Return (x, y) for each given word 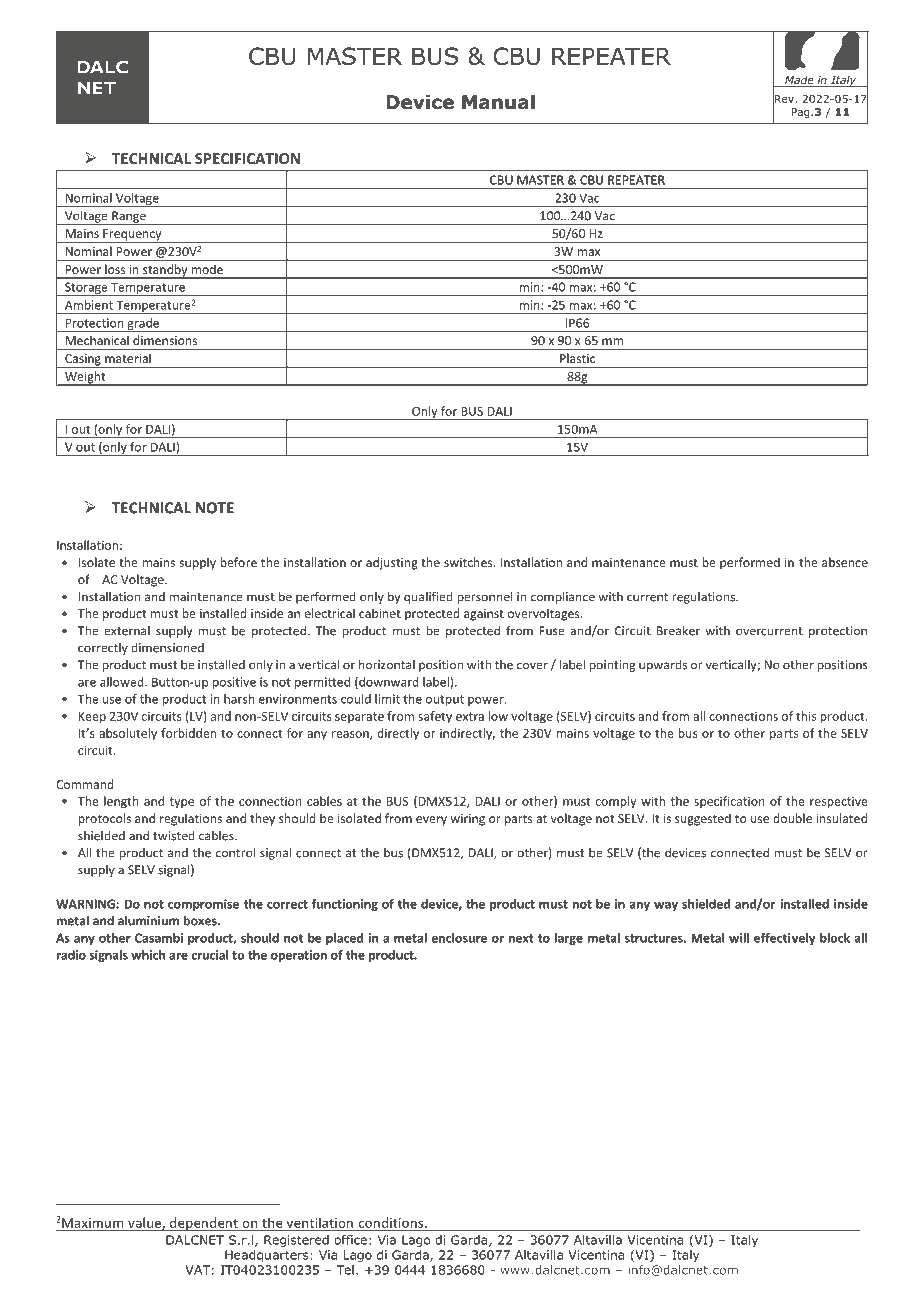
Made (799, 81)
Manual (498, 102)
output (445, 700)
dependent (204, 1224)
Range (129, 218)
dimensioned (167, 648)
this (806, 716)
